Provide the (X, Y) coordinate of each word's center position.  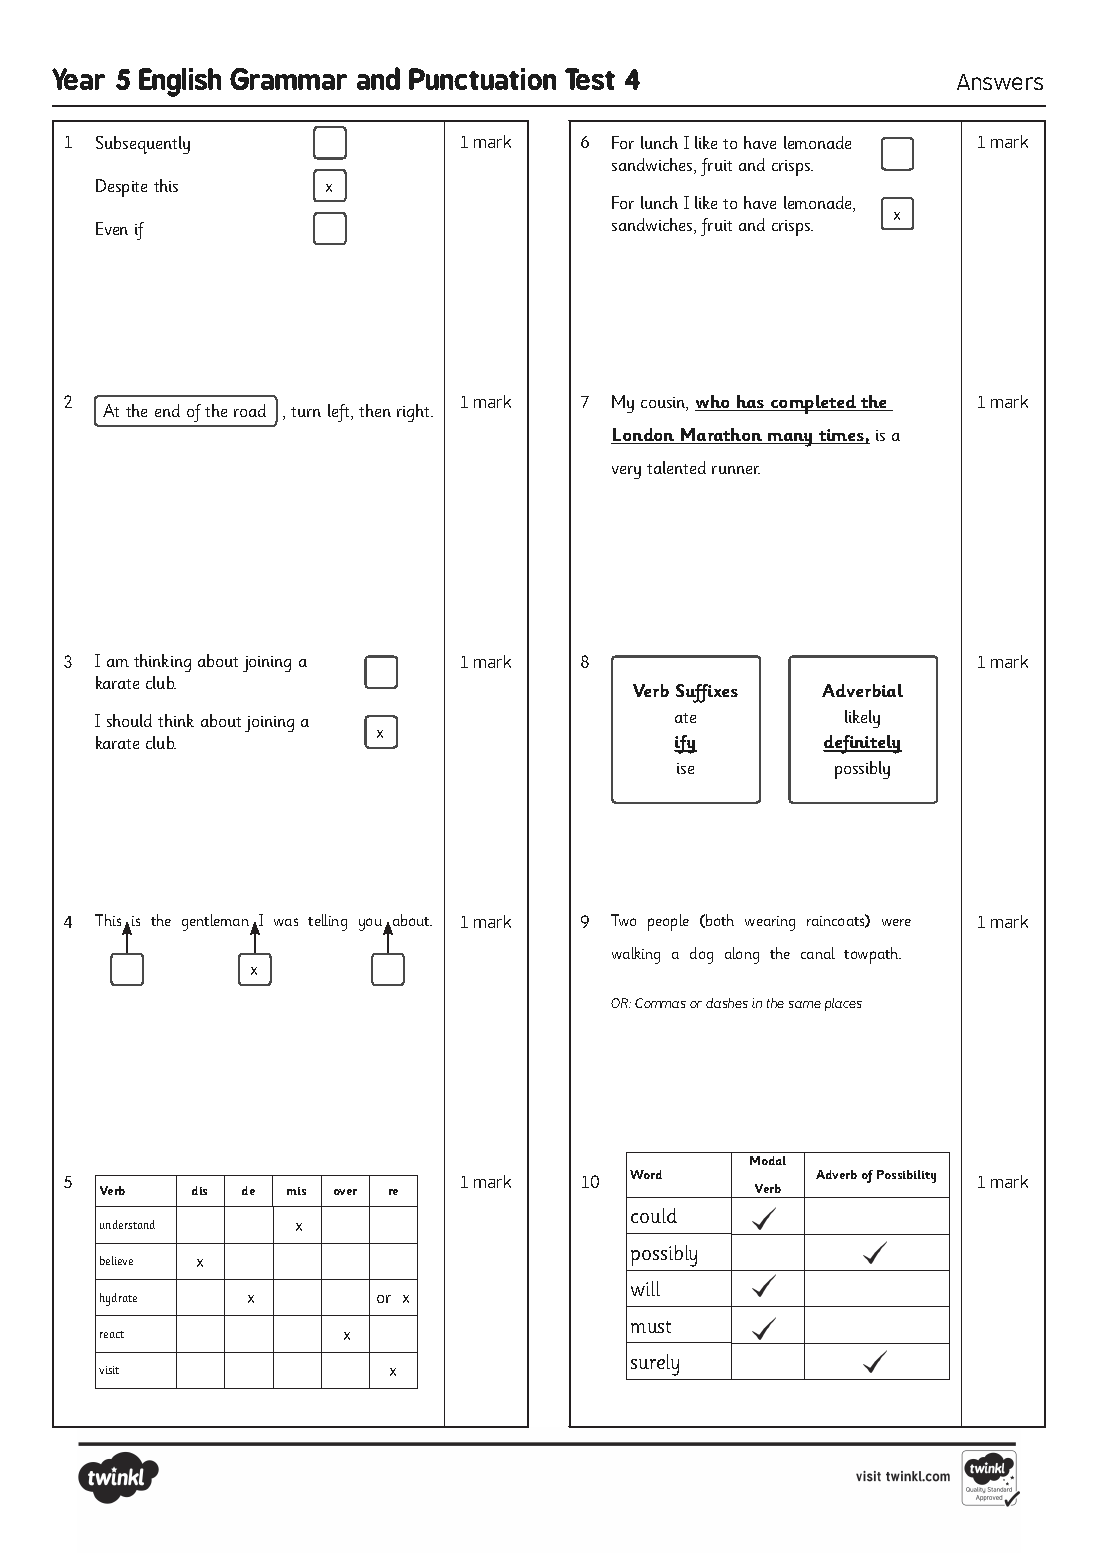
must (651, 1327)
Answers (1000, 82)
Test (590, 79)
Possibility (906, 1176)
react (112, 1334)
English (180, 82)
